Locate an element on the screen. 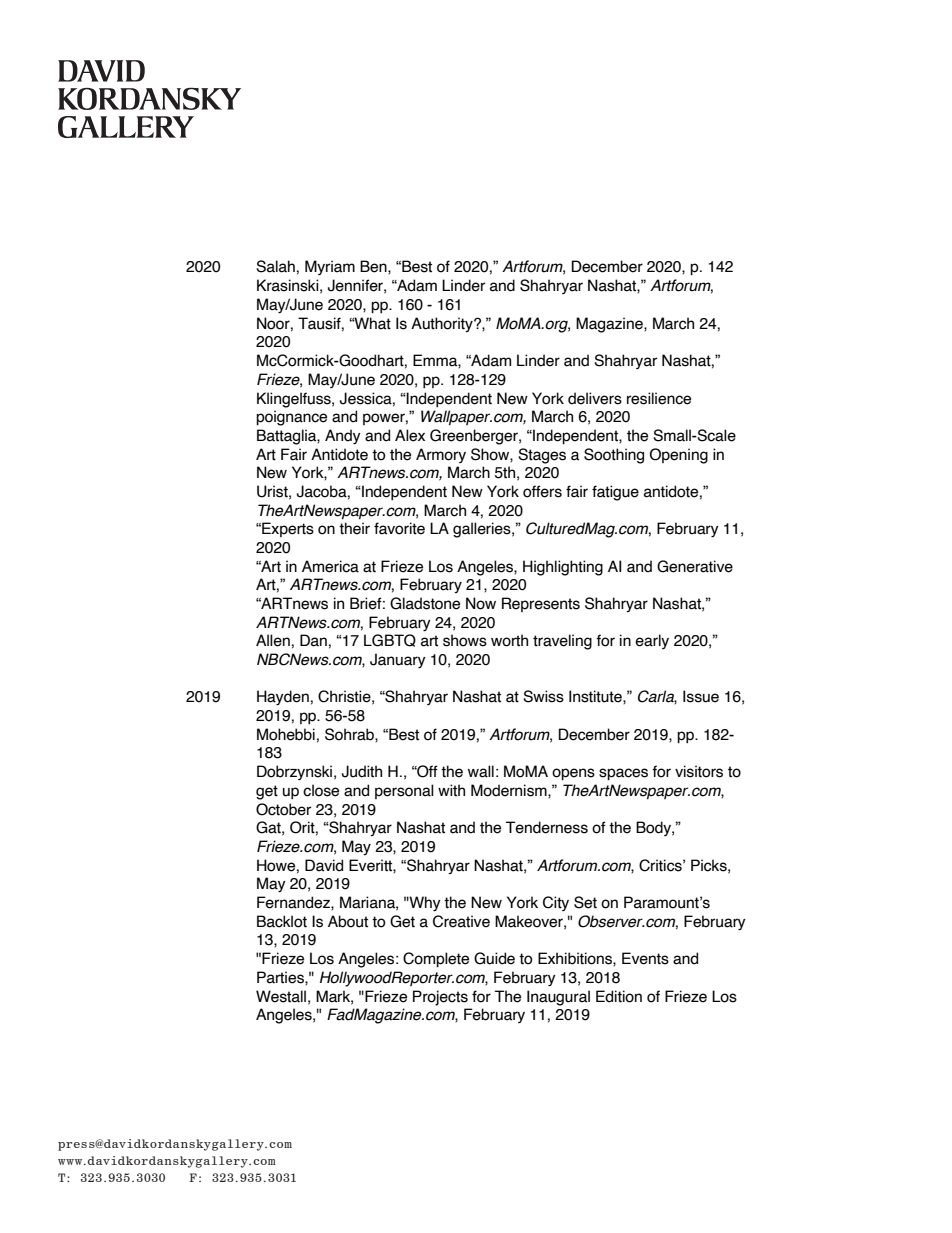  Guide is located at coordinates (494, 958).
